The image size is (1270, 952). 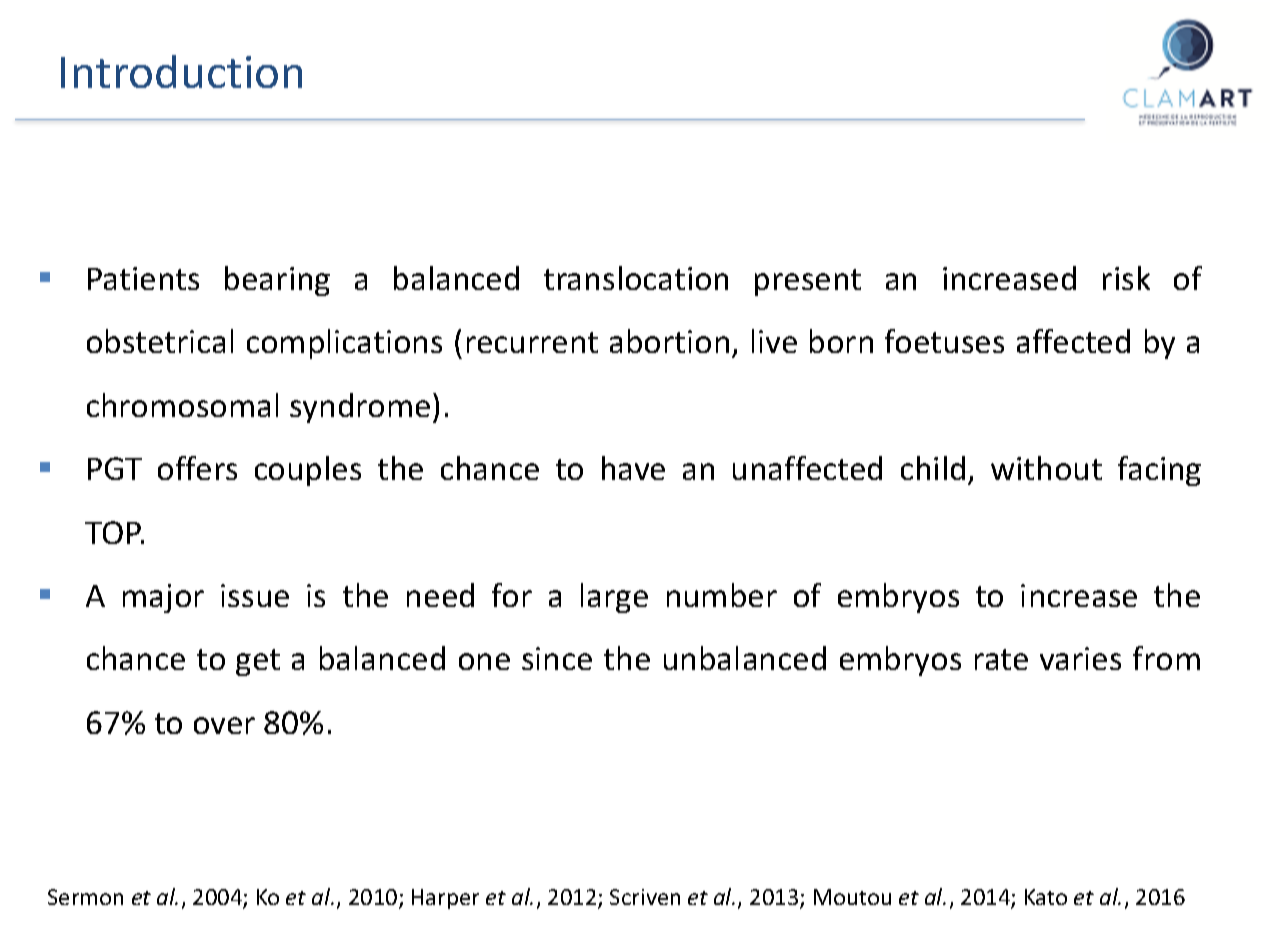 I want to click on rate, so click(x=1001, y=659).
